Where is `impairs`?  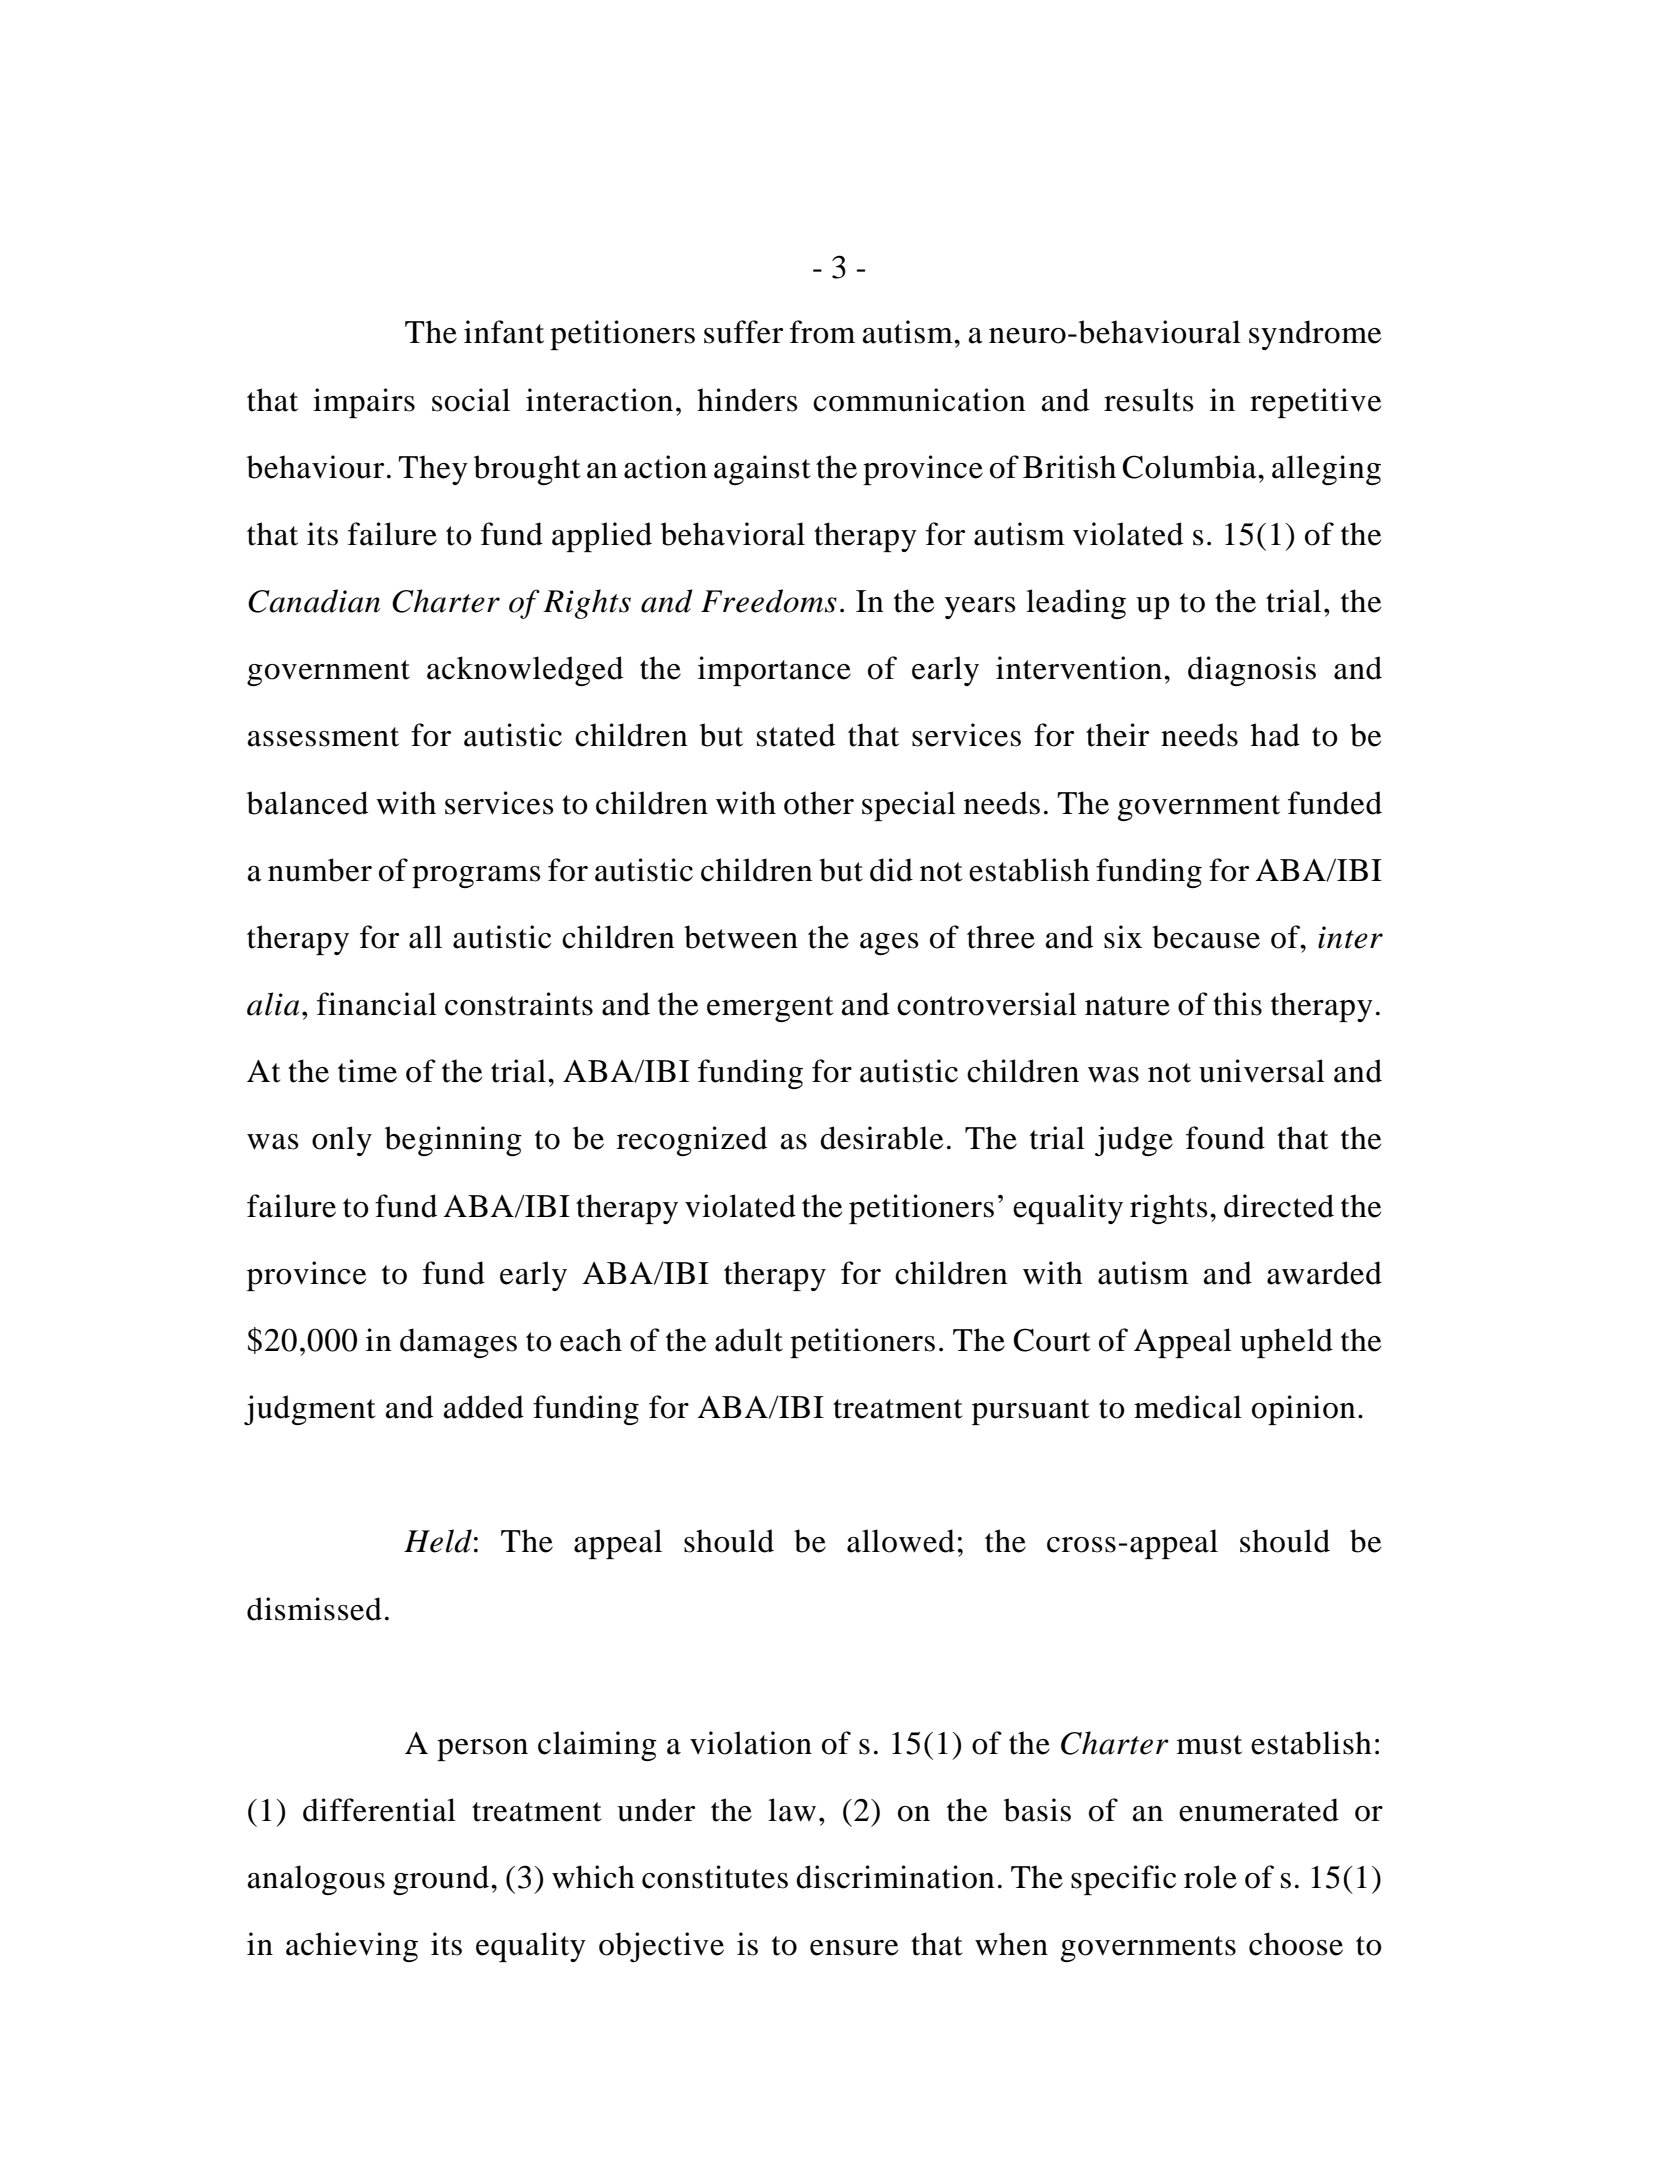
impairs is located at coordinates (364, 403).
